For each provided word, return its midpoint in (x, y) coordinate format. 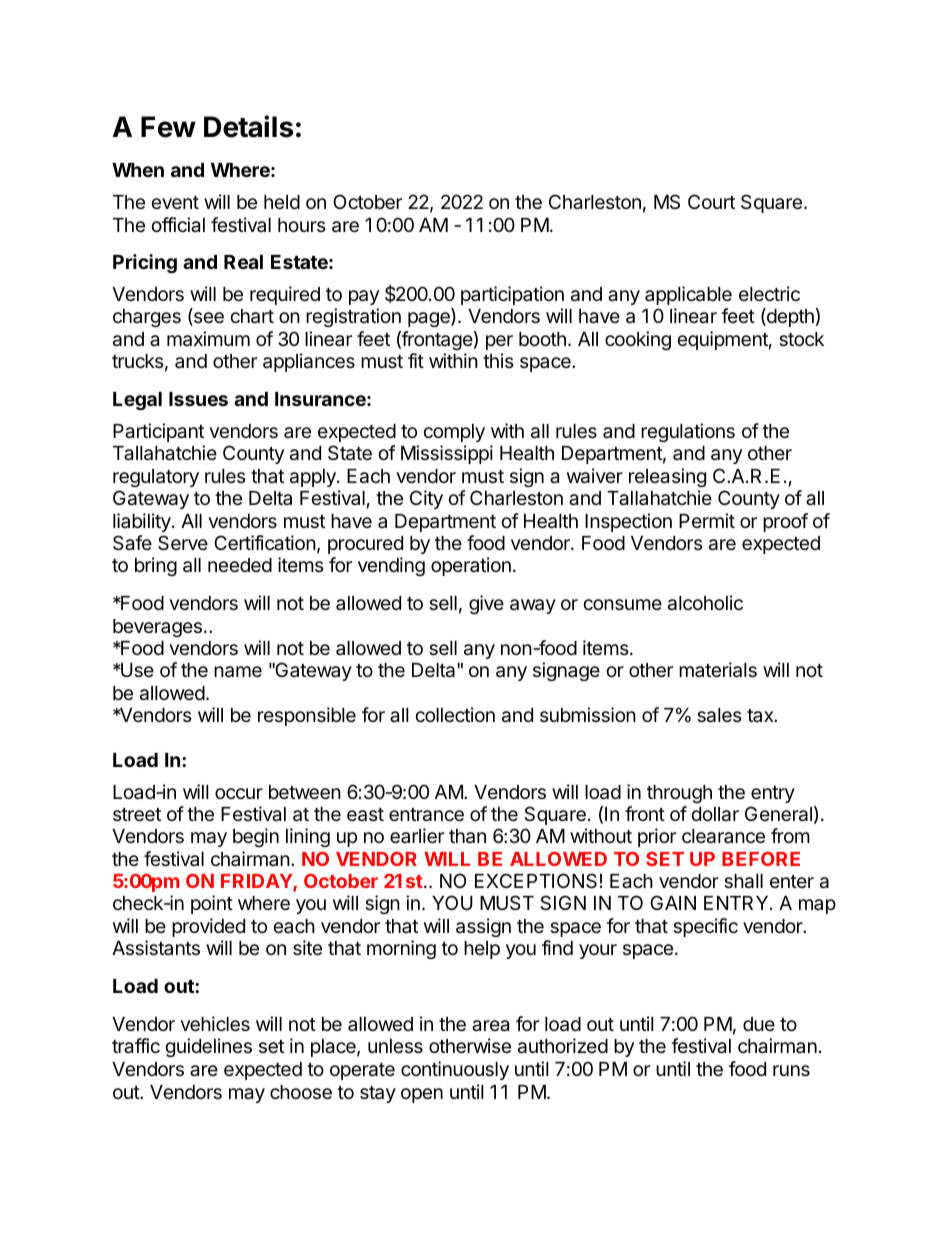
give (486, 604)
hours (302, 225)
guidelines (208, 1047)
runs (791, 1070)
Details (248, 126)
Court (711, 201)
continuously (455, 1070)
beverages (157, 628)
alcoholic (705, 603)
